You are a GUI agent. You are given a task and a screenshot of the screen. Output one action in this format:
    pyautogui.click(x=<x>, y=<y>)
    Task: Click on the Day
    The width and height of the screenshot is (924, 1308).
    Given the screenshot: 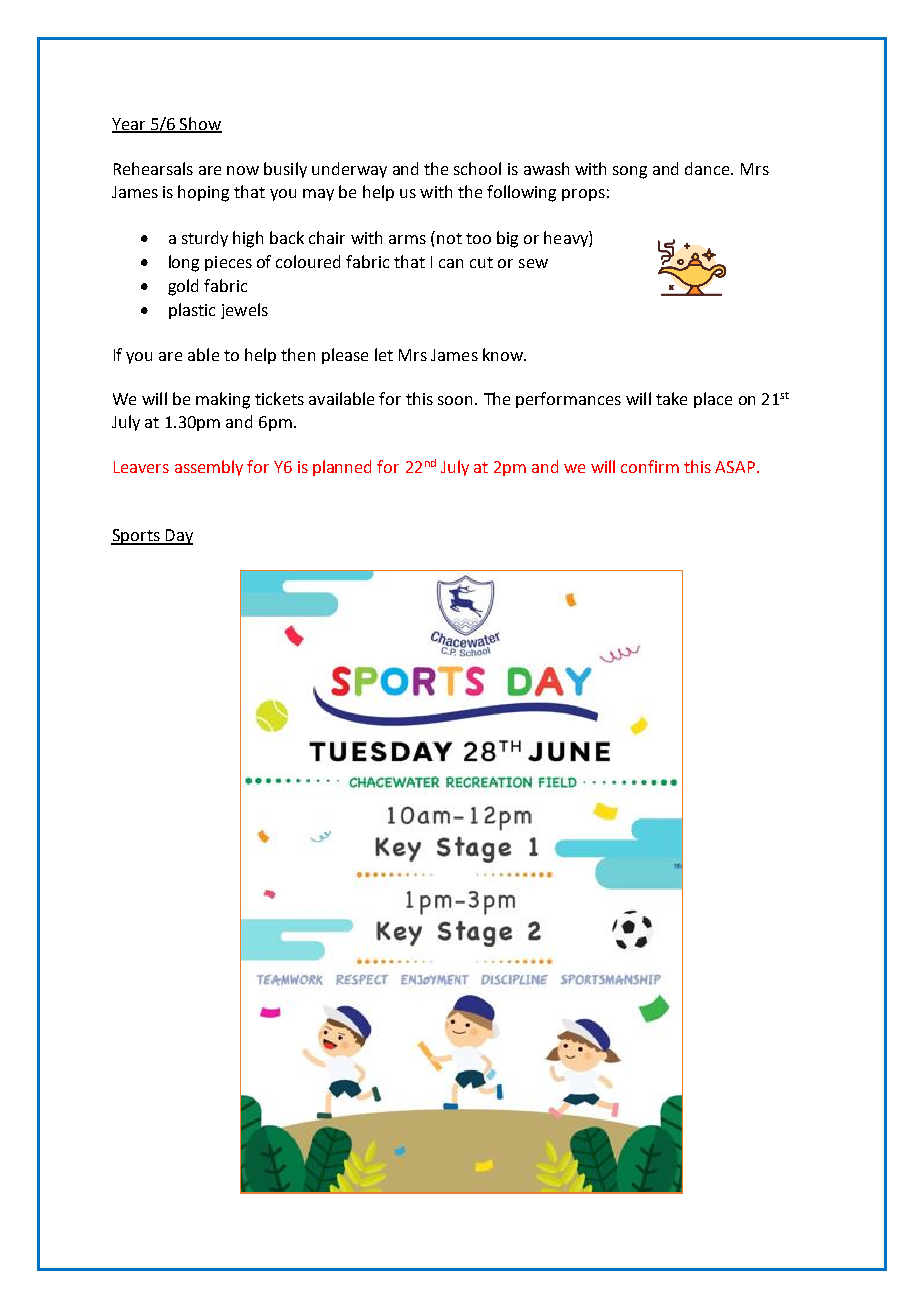 What is the action you would take?
    pyautogui.click(x=178, y=537)
